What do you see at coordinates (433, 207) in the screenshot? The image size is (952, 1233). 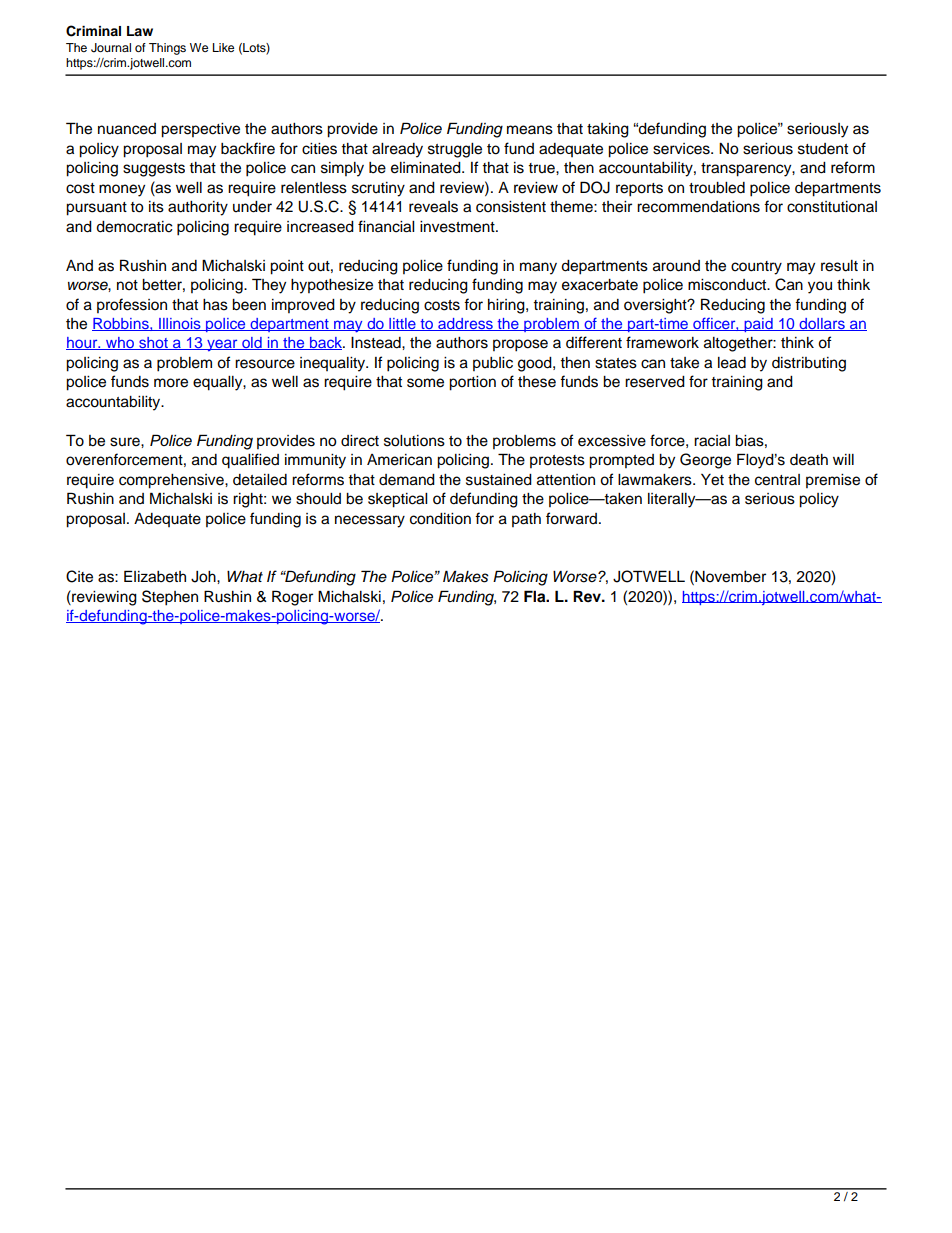 I see `reveals` at bounding box center [433, 207].
